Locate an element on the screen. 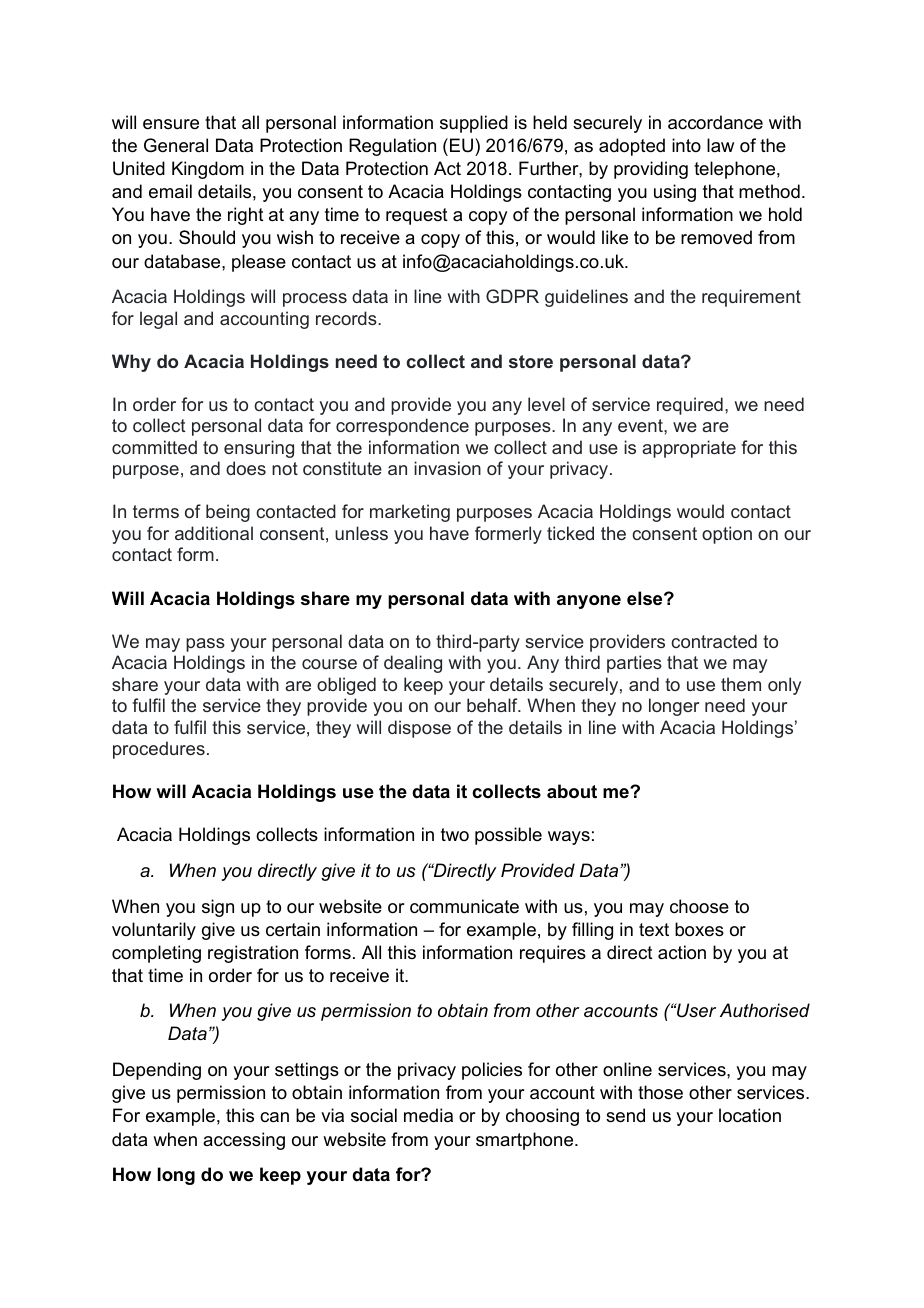 The width and height of the screenshot is (924, 1308). General is located at coordinates (176, 145).
